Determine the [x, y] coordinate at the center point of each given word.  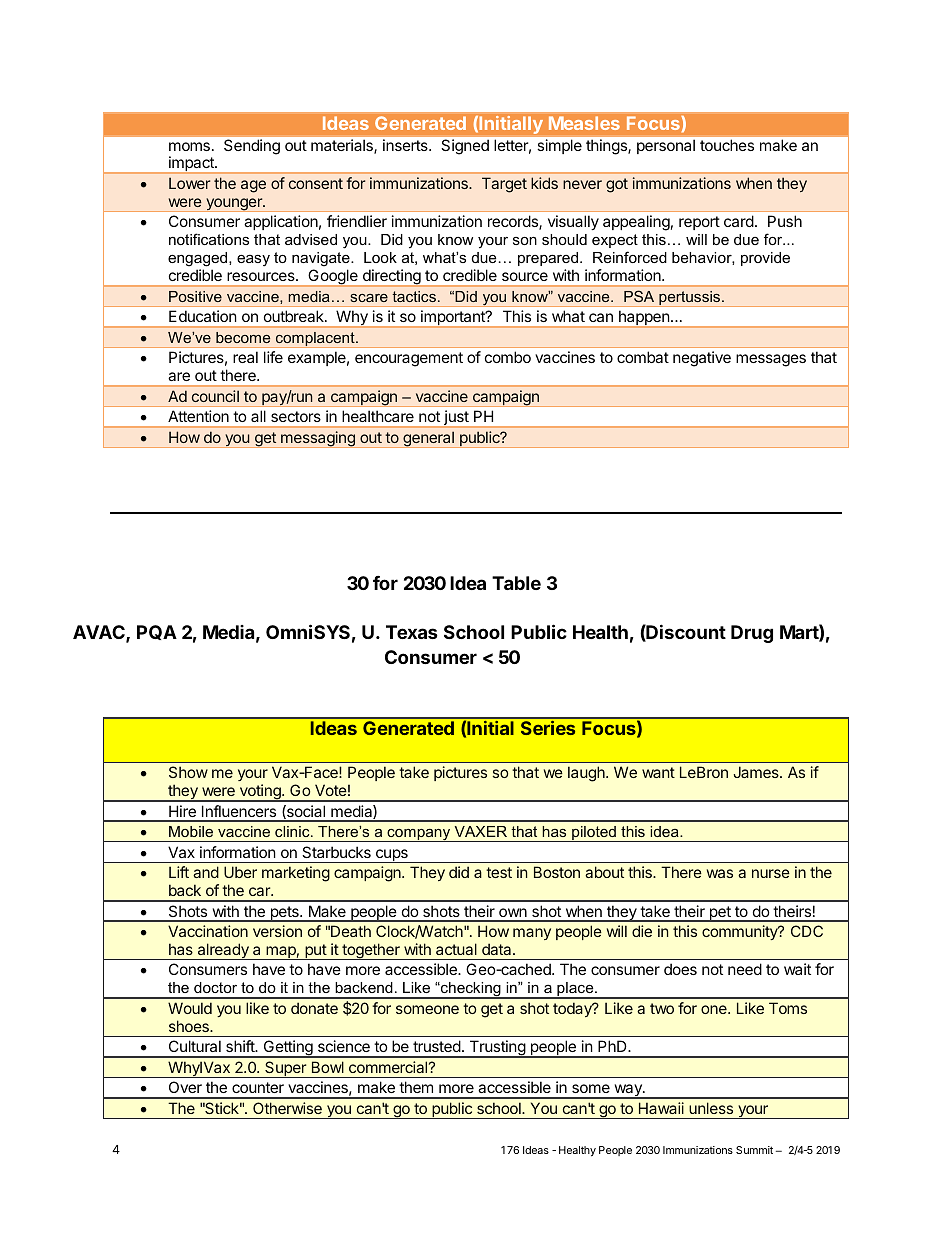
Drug [752, 634]
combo [508, 357]
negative [702, 359]
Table [516, 583]
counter [258, 1087]
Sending [252, 146]
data [498, 949]
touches [727, 145]
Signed [465, 146]
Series [548, 728]
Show [188, 772]
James [757, 772]
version [277, 931]
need [745, 969]
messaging [318, 439]
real [245, 357]
